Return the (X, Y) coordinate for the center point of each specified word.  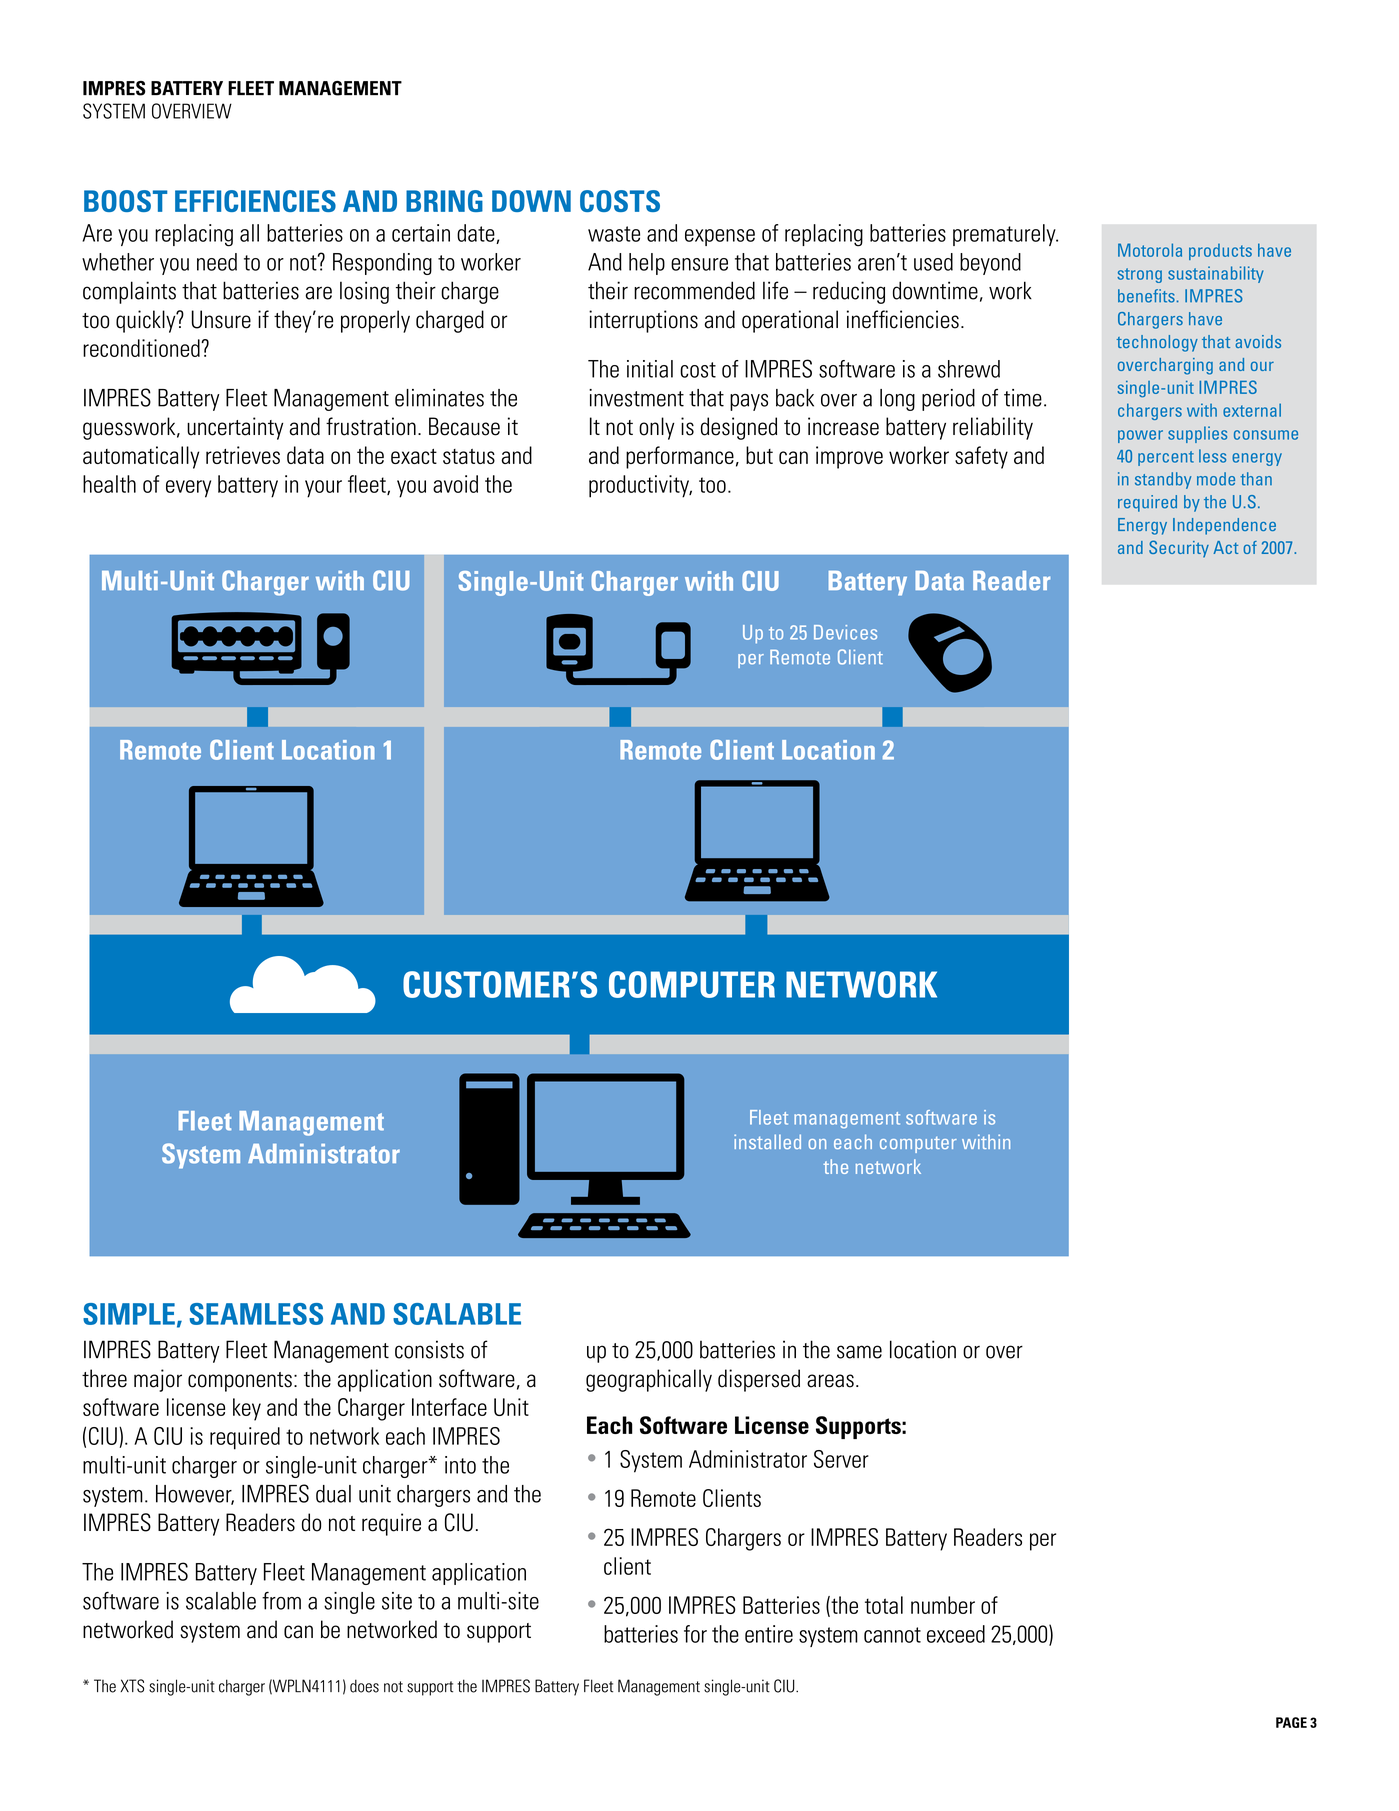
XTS (132, 1686)
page (1291, 1722)
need (217, 262)
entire (769, 1634)
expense (720, 237)
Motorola (1150, 250)
